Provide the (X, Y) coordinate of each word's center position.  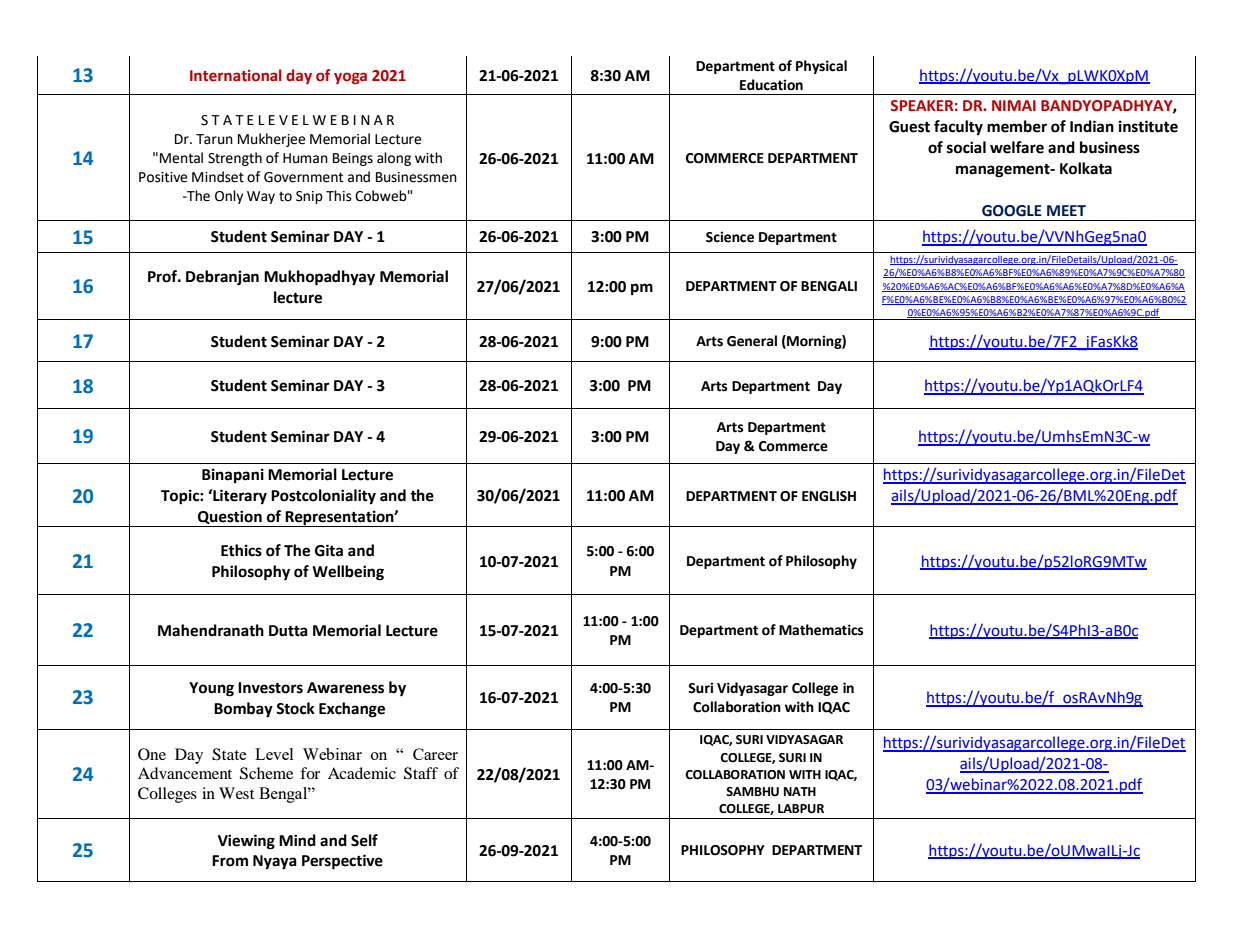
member (1017, 126)
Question (230, 518)
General (752, 341)
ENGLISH (829, 496)
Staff (421, 773)
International (236, 75)
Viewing (246, 842)
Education (771, 85)
